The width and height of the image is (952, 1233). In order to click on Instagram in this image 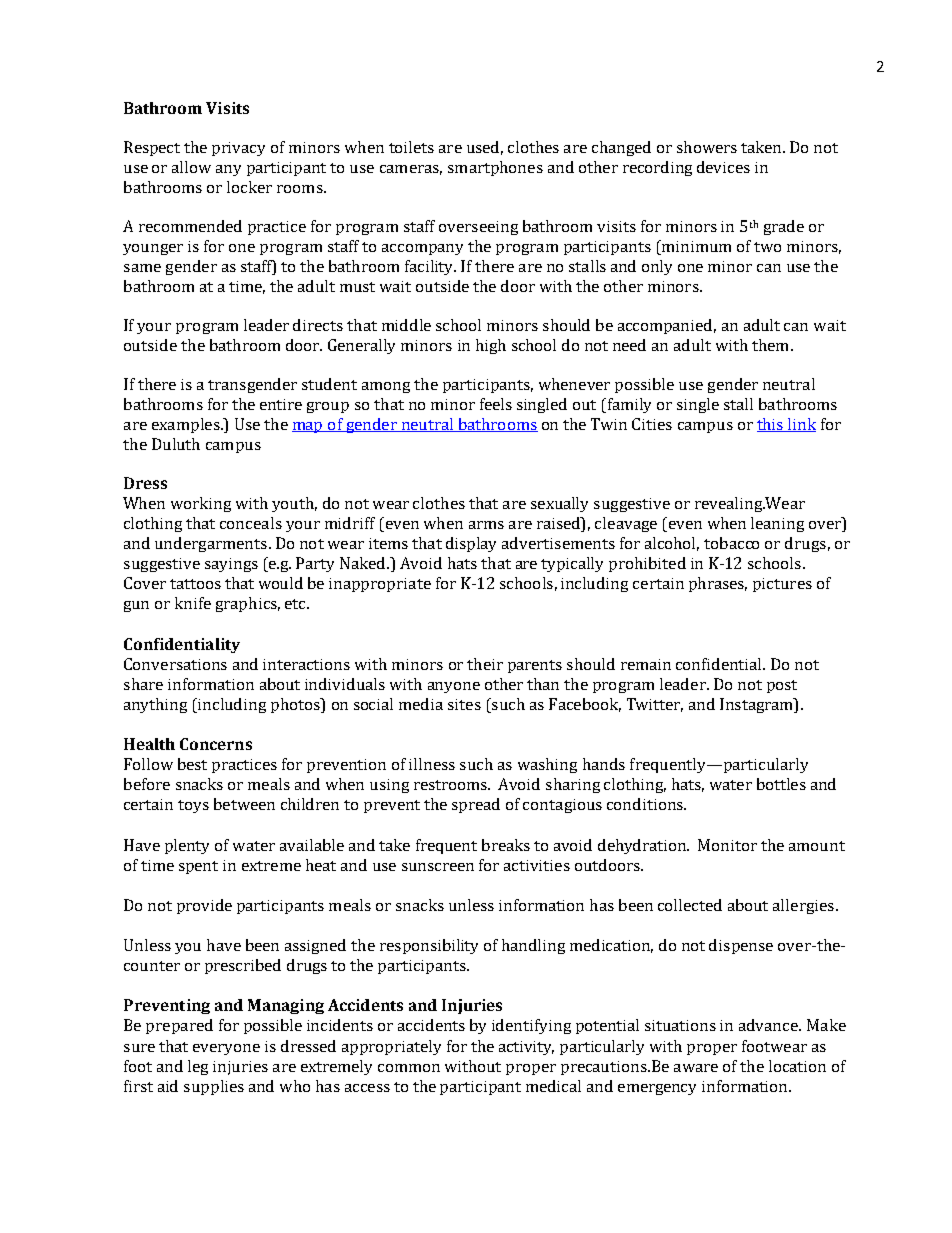, I will do `click(758, 705)`.
